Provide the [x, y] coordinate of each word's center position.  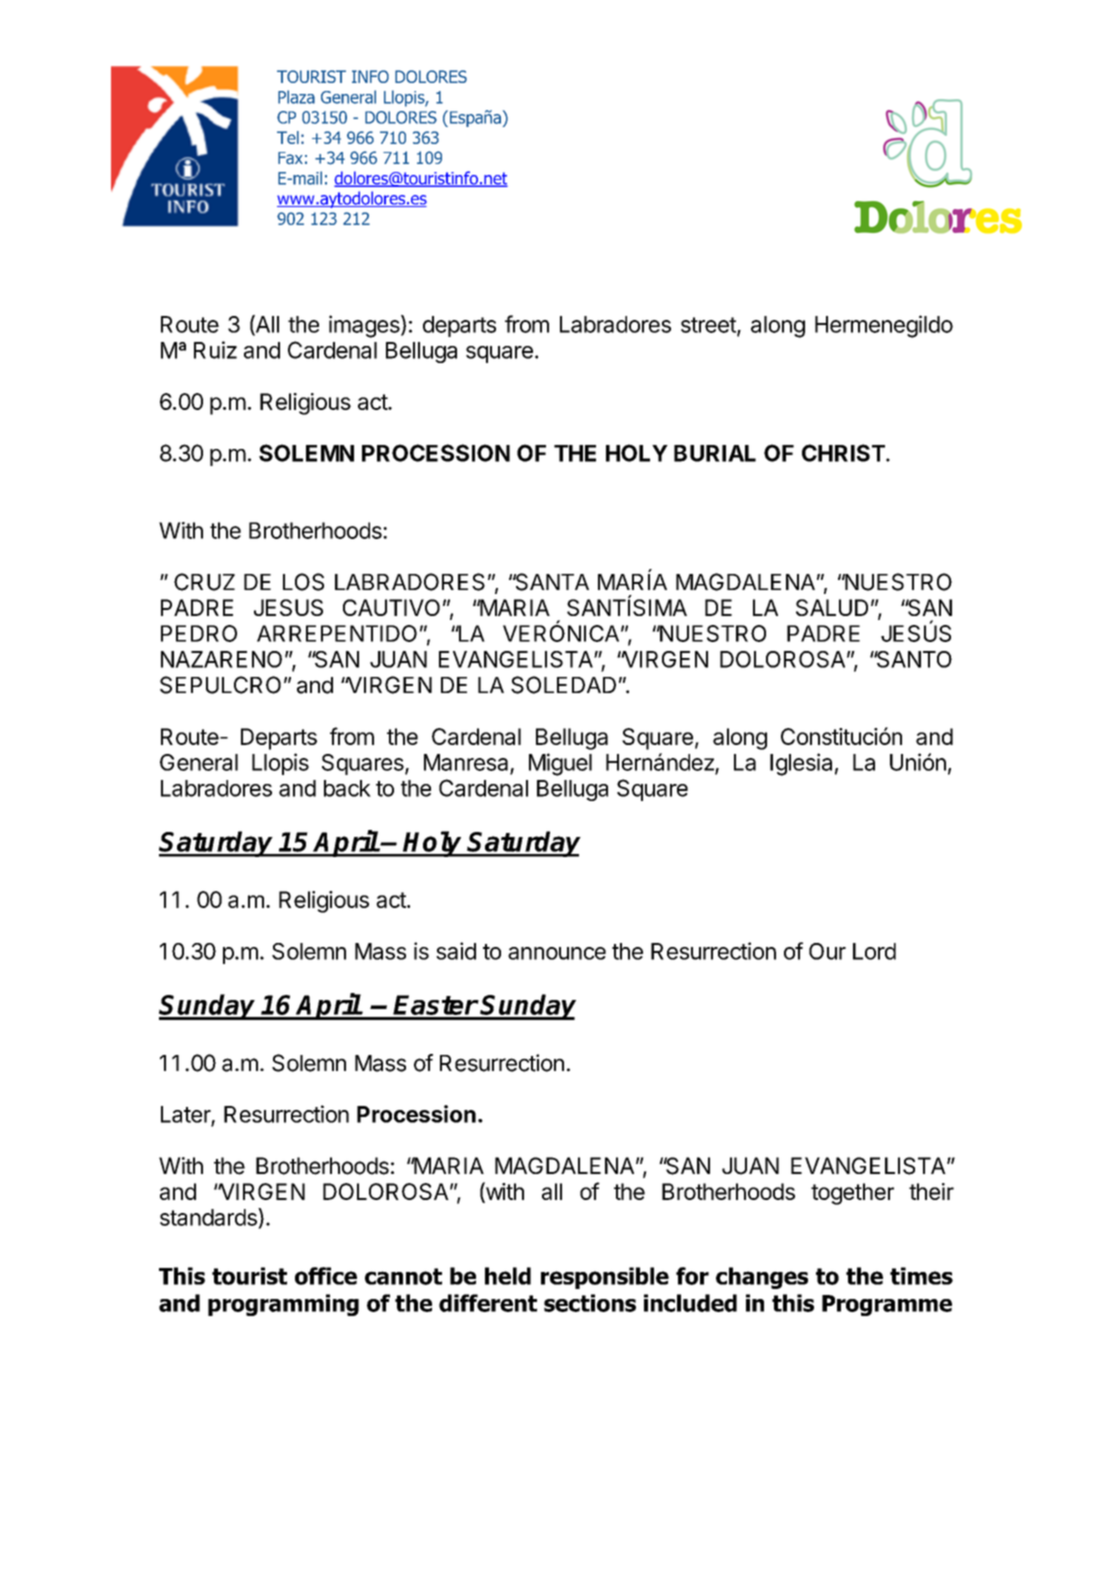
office [326, 1276]
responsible [605, 1278]
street [709, 326]
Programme [887, 1305]
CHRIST [844, 453]
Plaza [296, 97]
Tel [288, 137]
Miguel [560, 764]
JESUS [288, 607]
